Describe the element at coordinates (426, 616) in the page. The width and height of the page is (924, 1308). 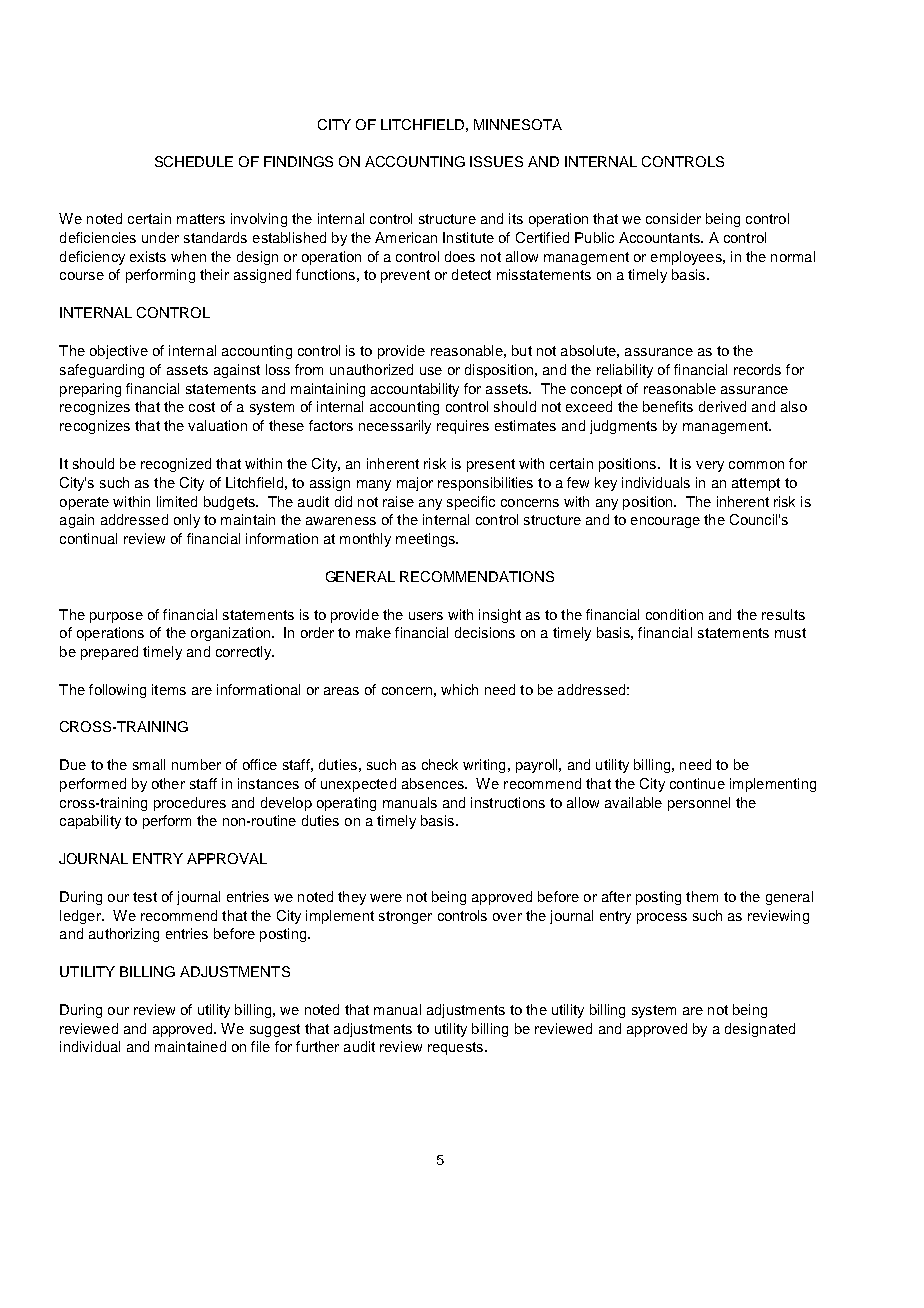
I see `users` at that location.
